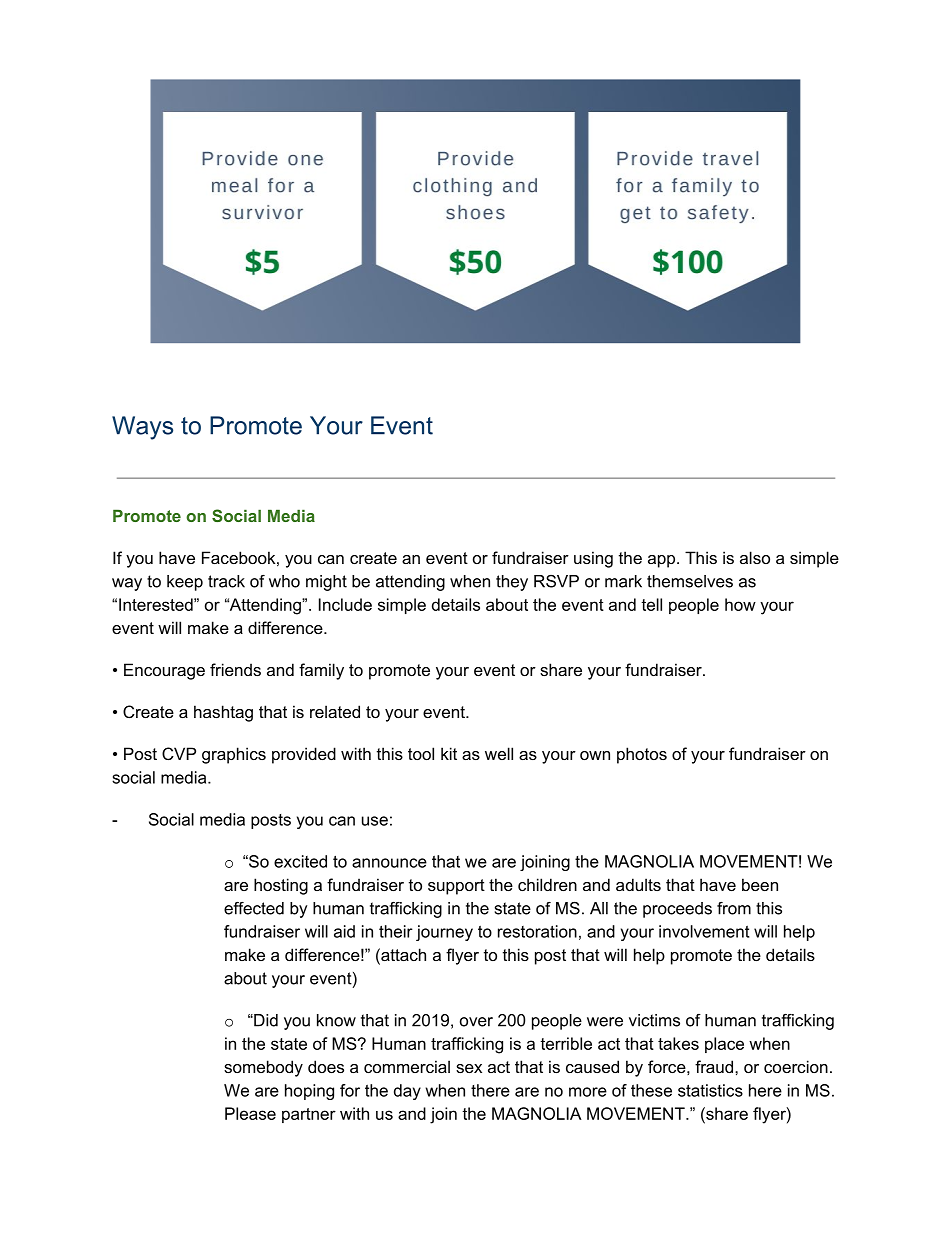 The width and height of the screenshot is (952, 1233). I want to click on Please, so click(250, 1113).
